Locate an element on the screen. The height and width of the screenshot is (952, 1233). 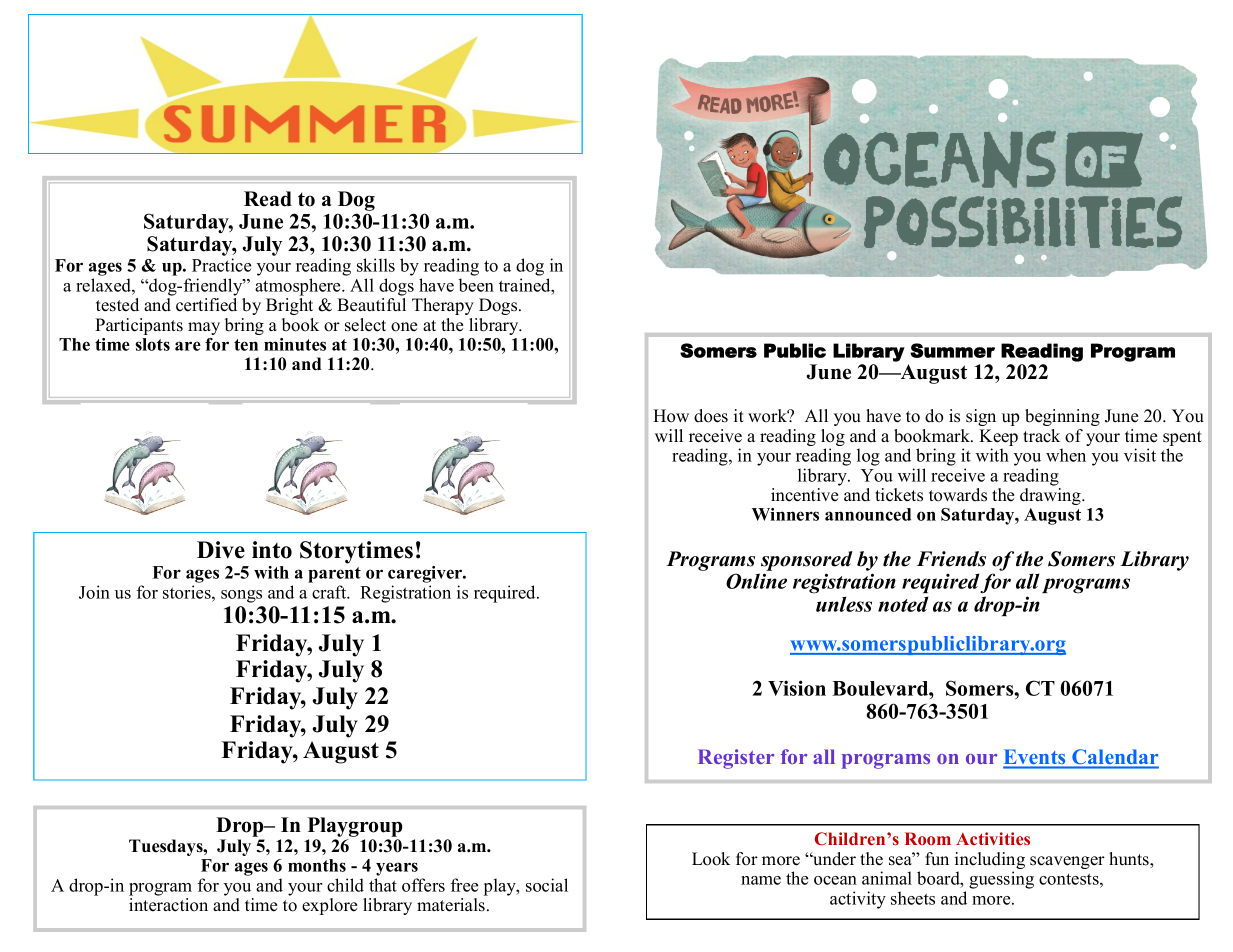
How is located at coordinates (671, 416).
